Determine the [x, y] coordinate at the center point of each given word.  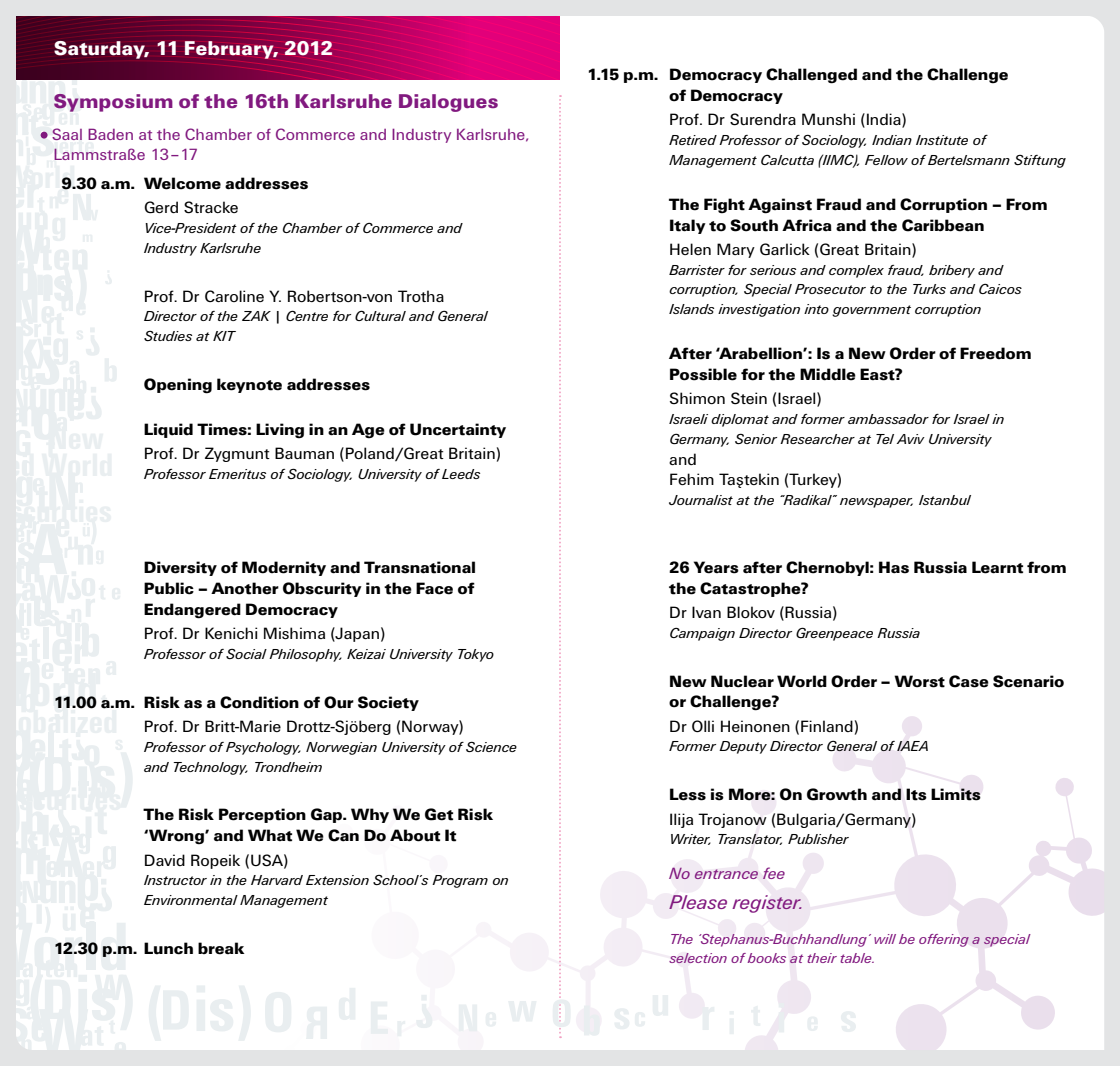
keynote [249, 385]
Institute [942, 140]
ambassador [888, 419]
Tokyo [476, 655]
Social [246, 654]
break [221, 948]
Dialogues [448, 103]
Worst [919, 681]
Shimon [697, 398]
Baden [110, 134]
